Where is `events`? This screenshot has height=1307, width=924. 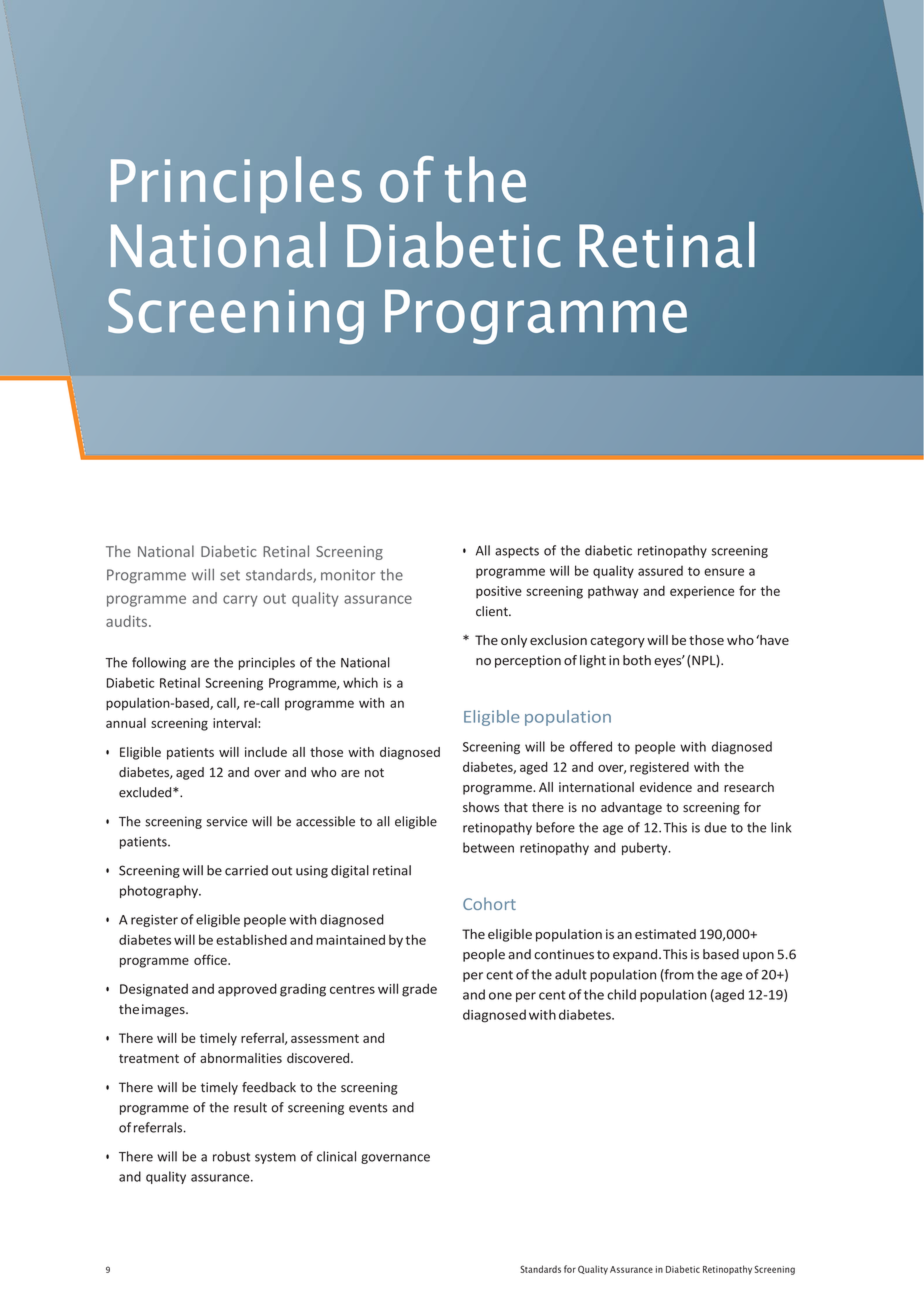 events is located at coordinates (368, 1108).
